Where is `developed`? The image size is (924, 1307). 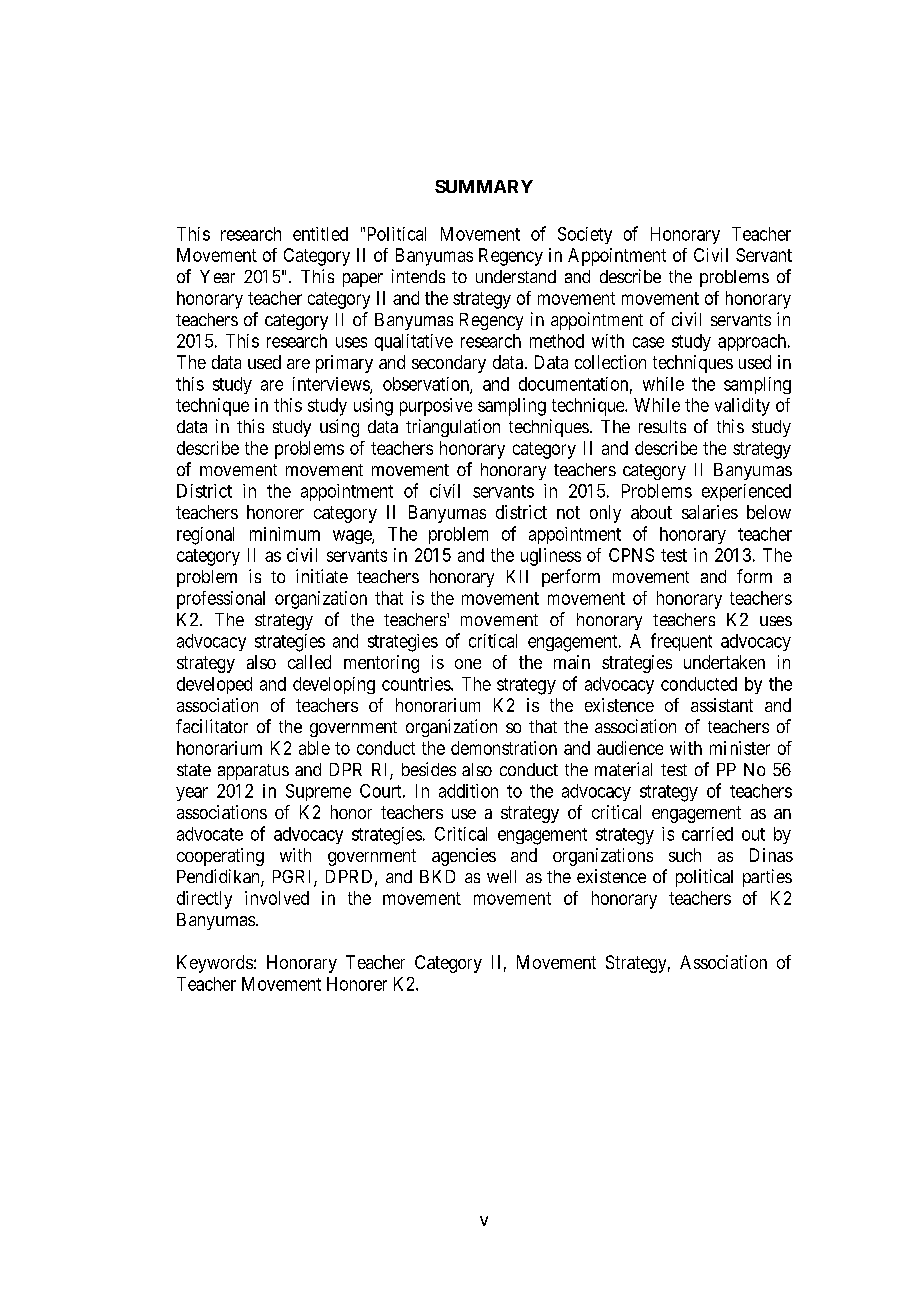 developed is located at coordinates (214, 685).
